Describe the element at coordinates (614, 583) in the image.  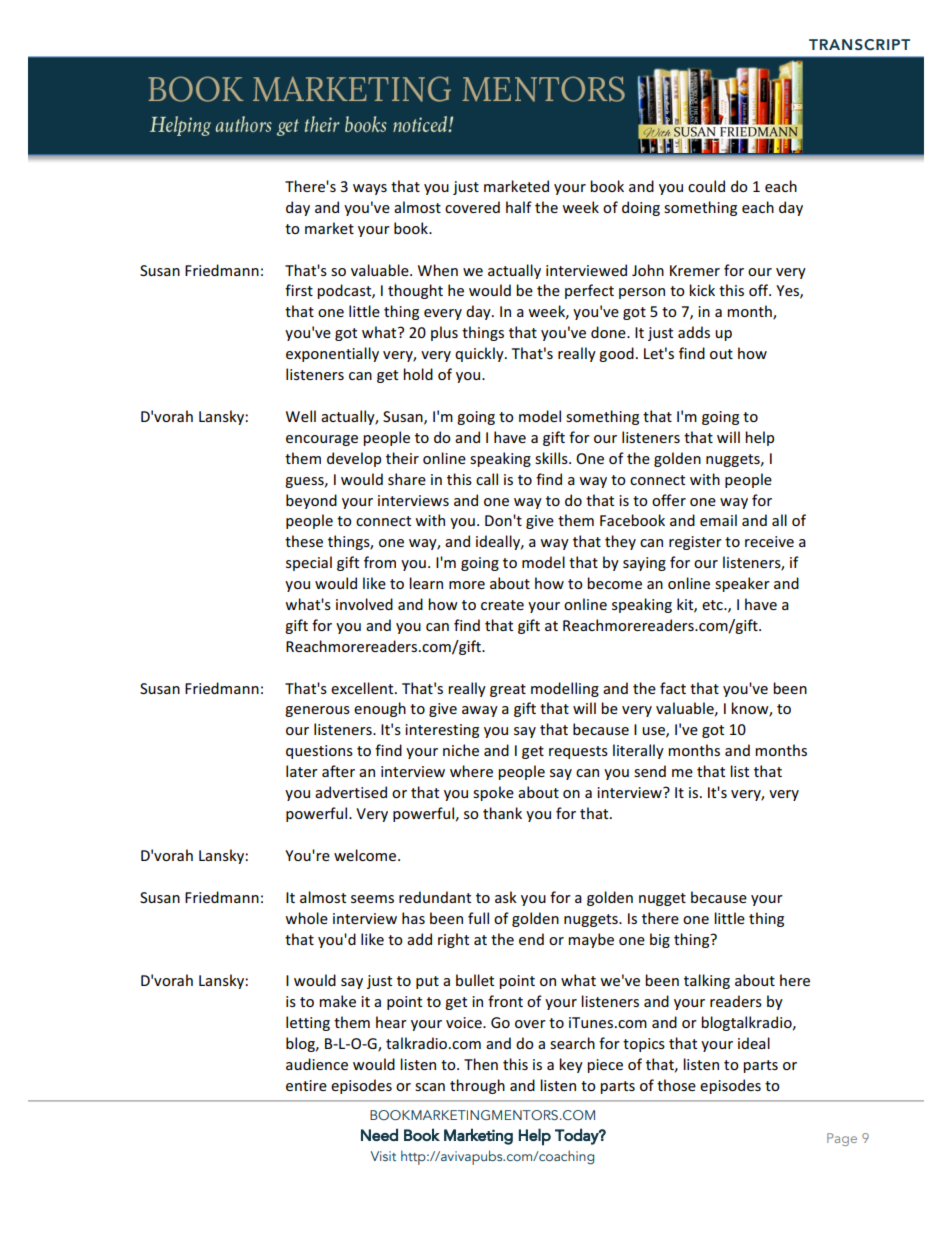
I see `become` at that location.
